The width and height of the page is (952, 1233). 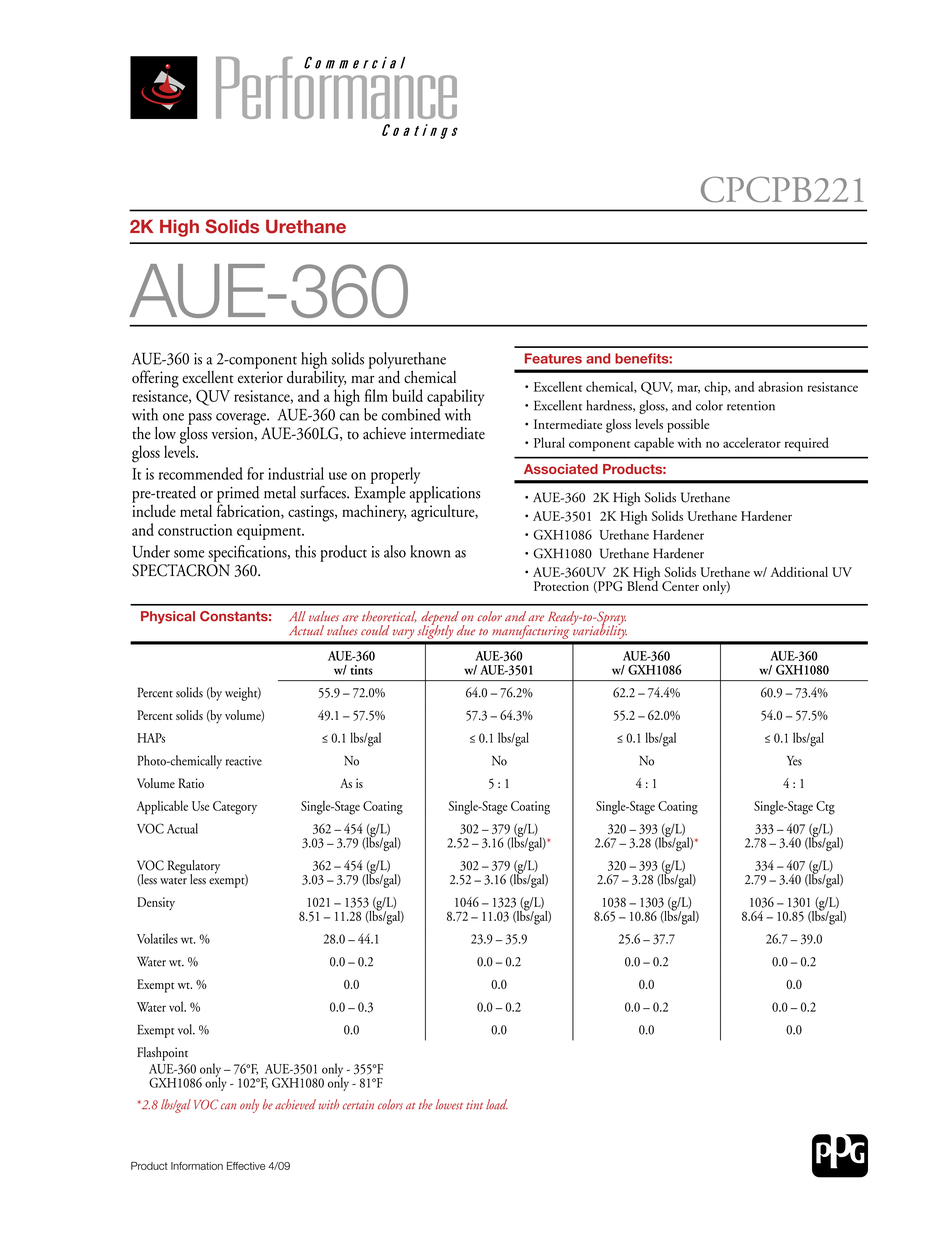 I want to click on Yes, so click(x=794, y=761).
